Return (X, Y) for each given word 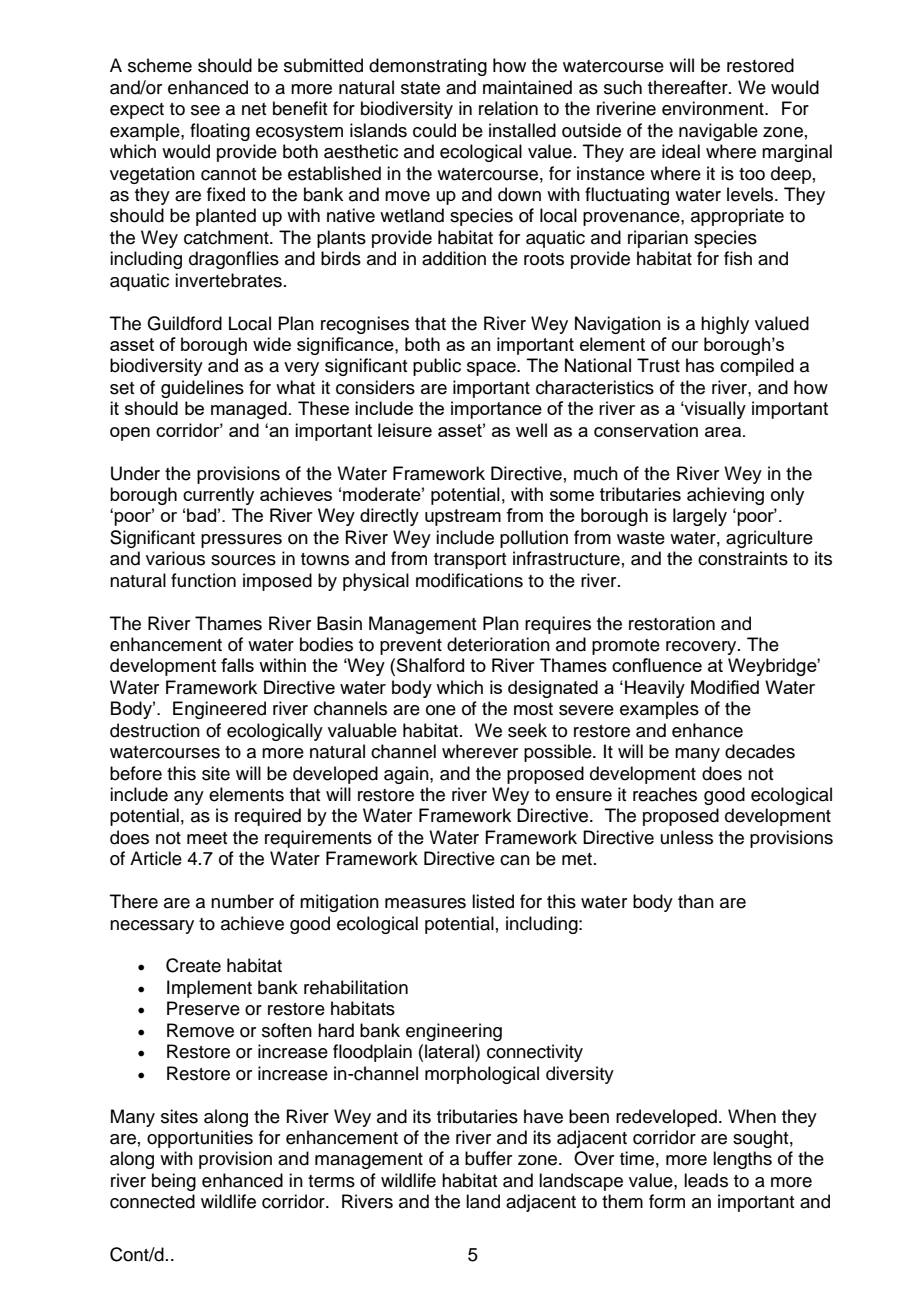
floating (220, 132)
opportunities (200, 1139)
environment (714, 108)
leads (706, 1180)
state (420, 88)
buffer (488, 1158)
